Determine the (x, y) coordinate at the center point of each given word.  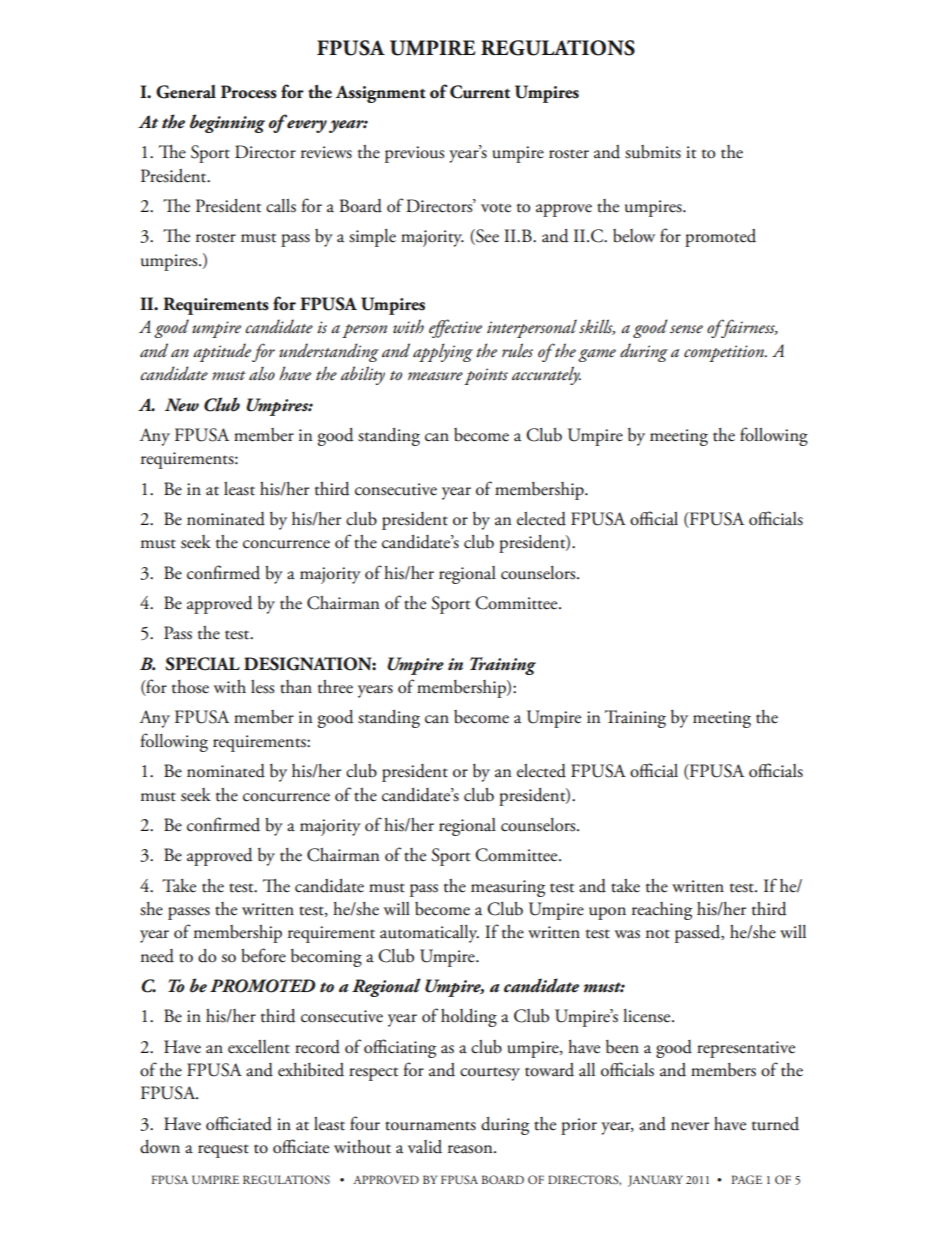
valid (425, 1147)
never (690, 1126)
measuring (508, 888)
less (262, 687)
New (182, 405)
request (223, 1151)
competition (725, 353)
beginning (227, 123)
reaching (662, 911)
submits (653, 152)
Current (480, 92)
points (486, 376)
